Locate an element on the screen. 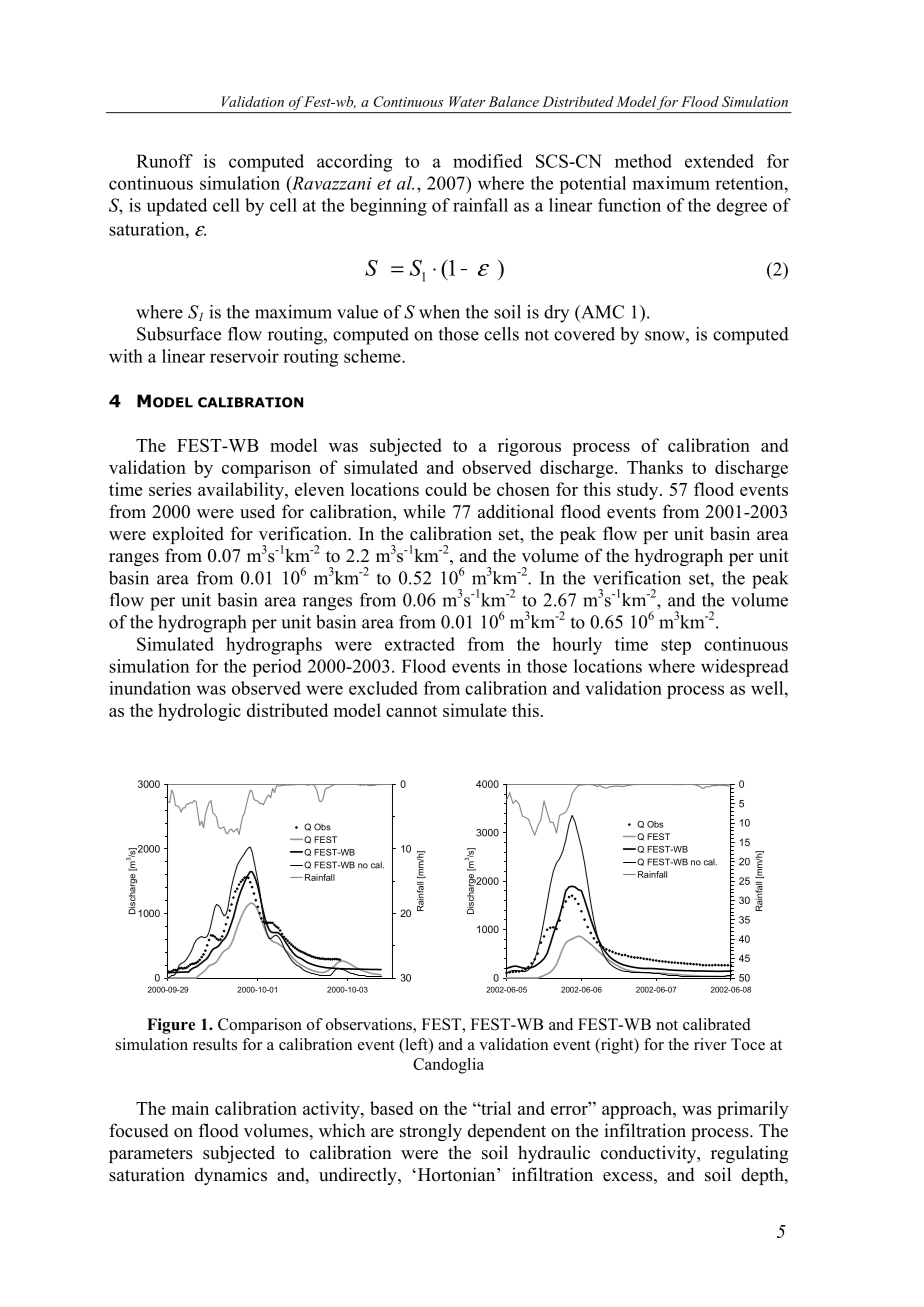 This screenshot has height=1307, width=924. calibrated is located at coordinates (717, 1024).
